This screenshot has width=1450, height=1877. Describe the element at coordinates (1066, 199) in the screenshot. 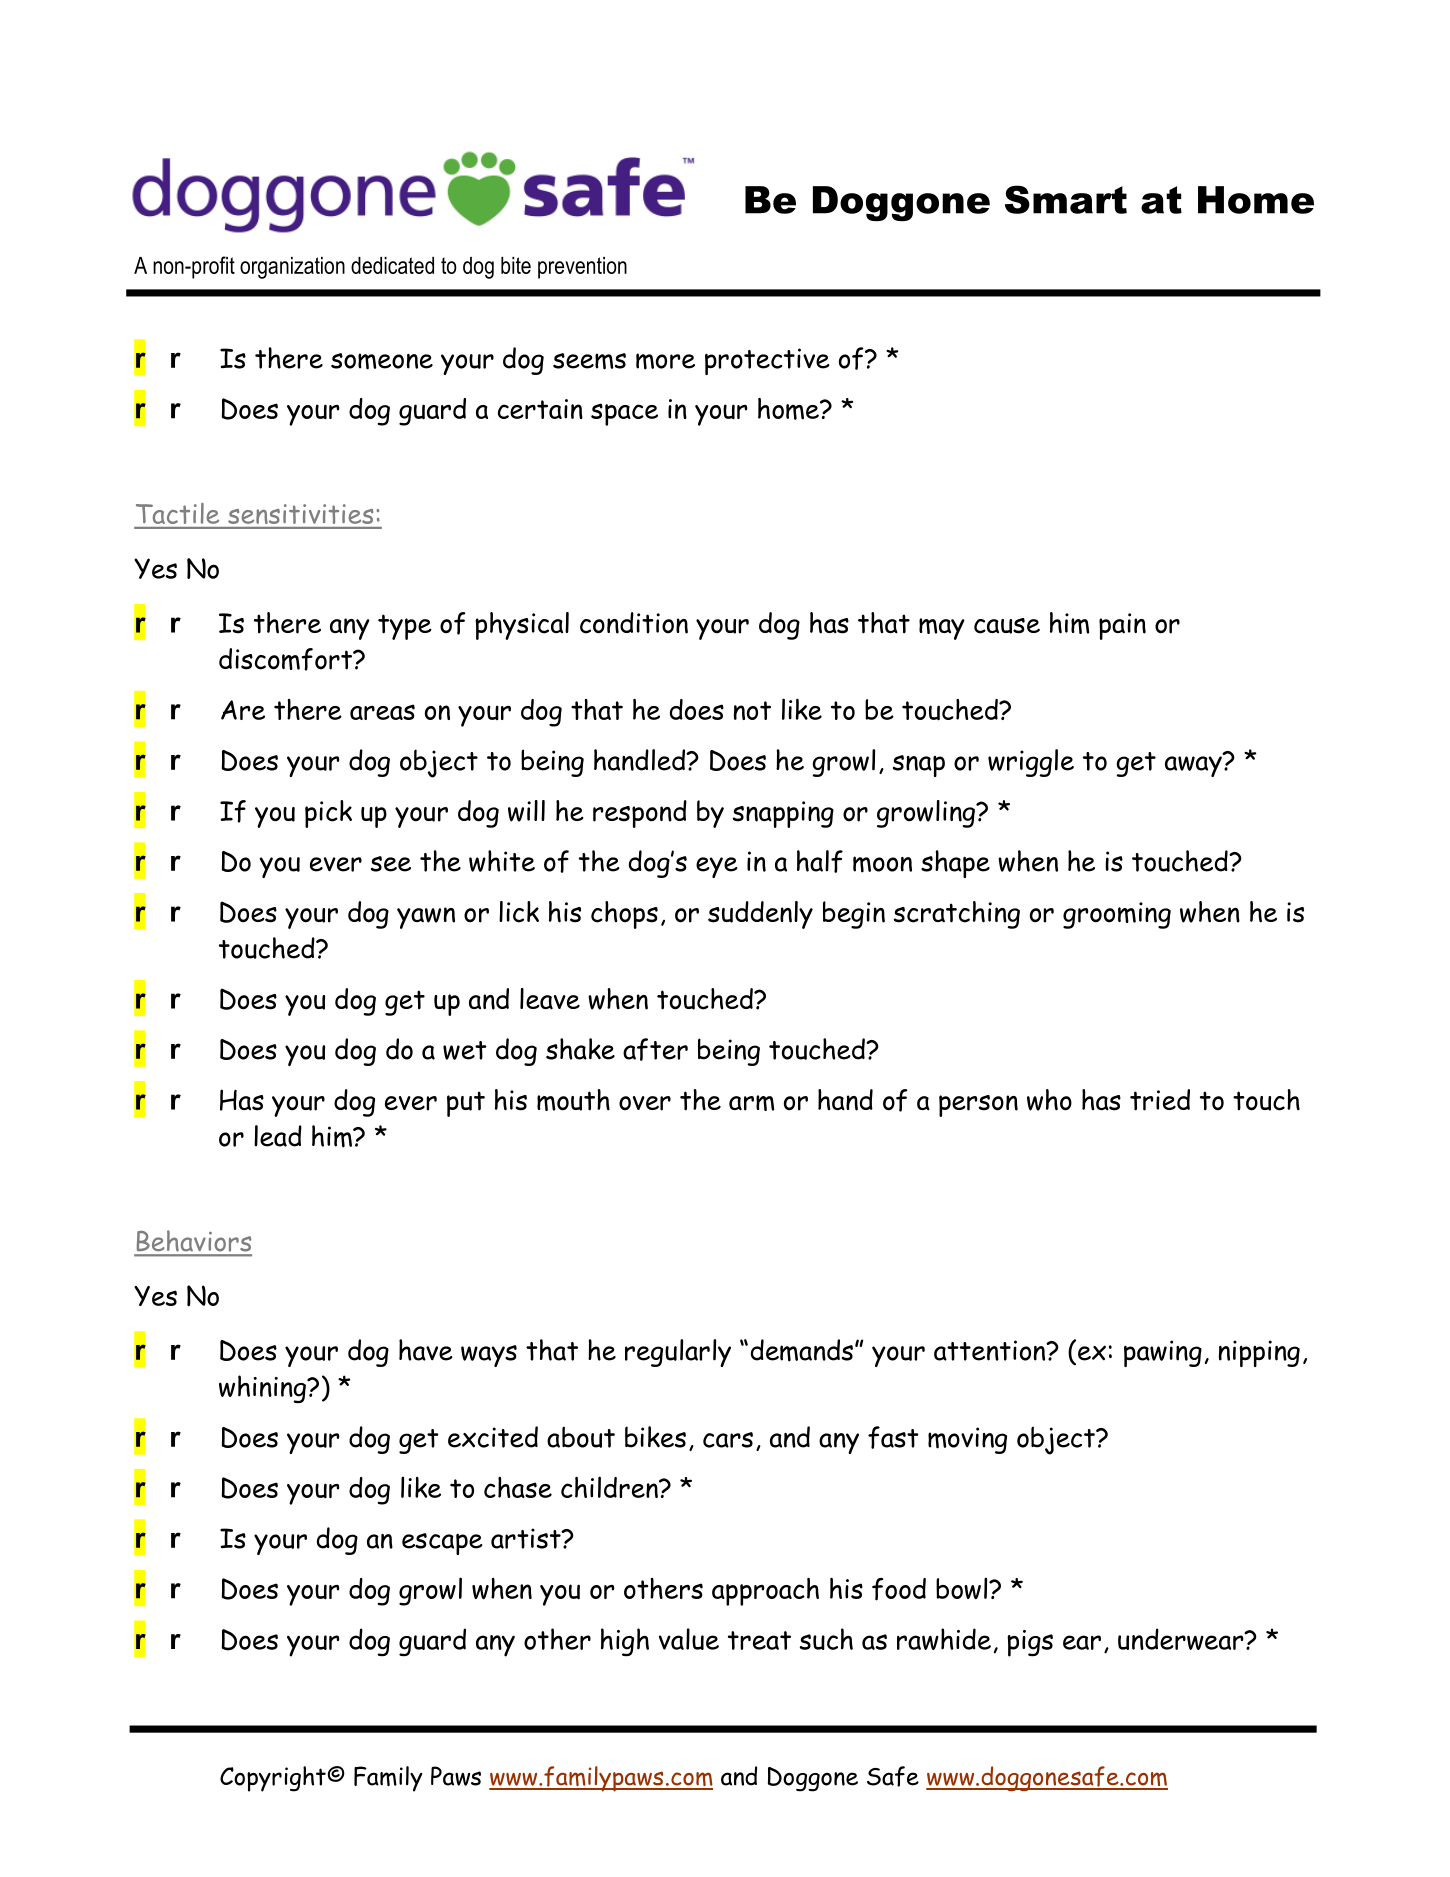

I see `Smart` at that location.
